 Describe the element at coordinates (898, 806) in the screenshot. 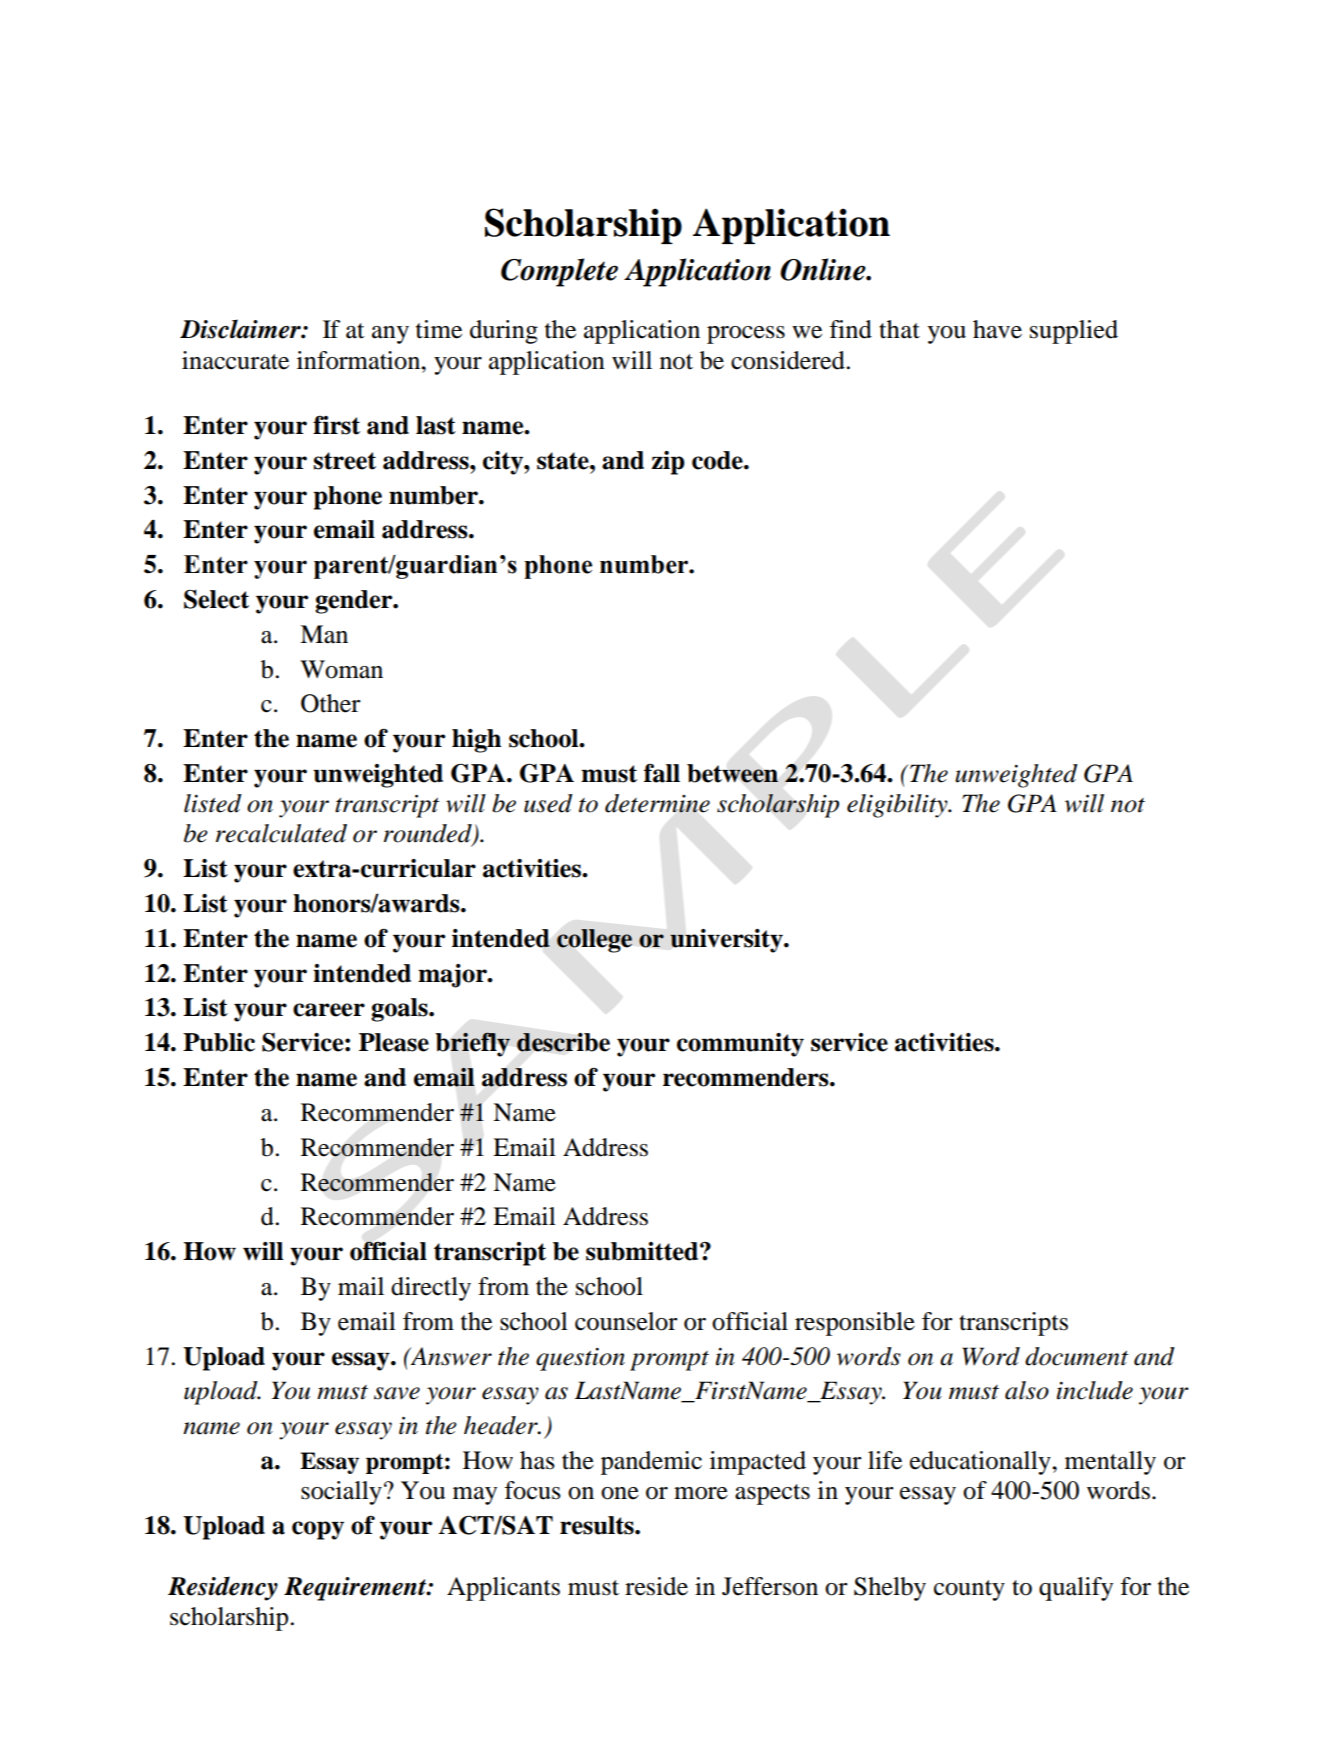

I see `eligibility` at that location.
